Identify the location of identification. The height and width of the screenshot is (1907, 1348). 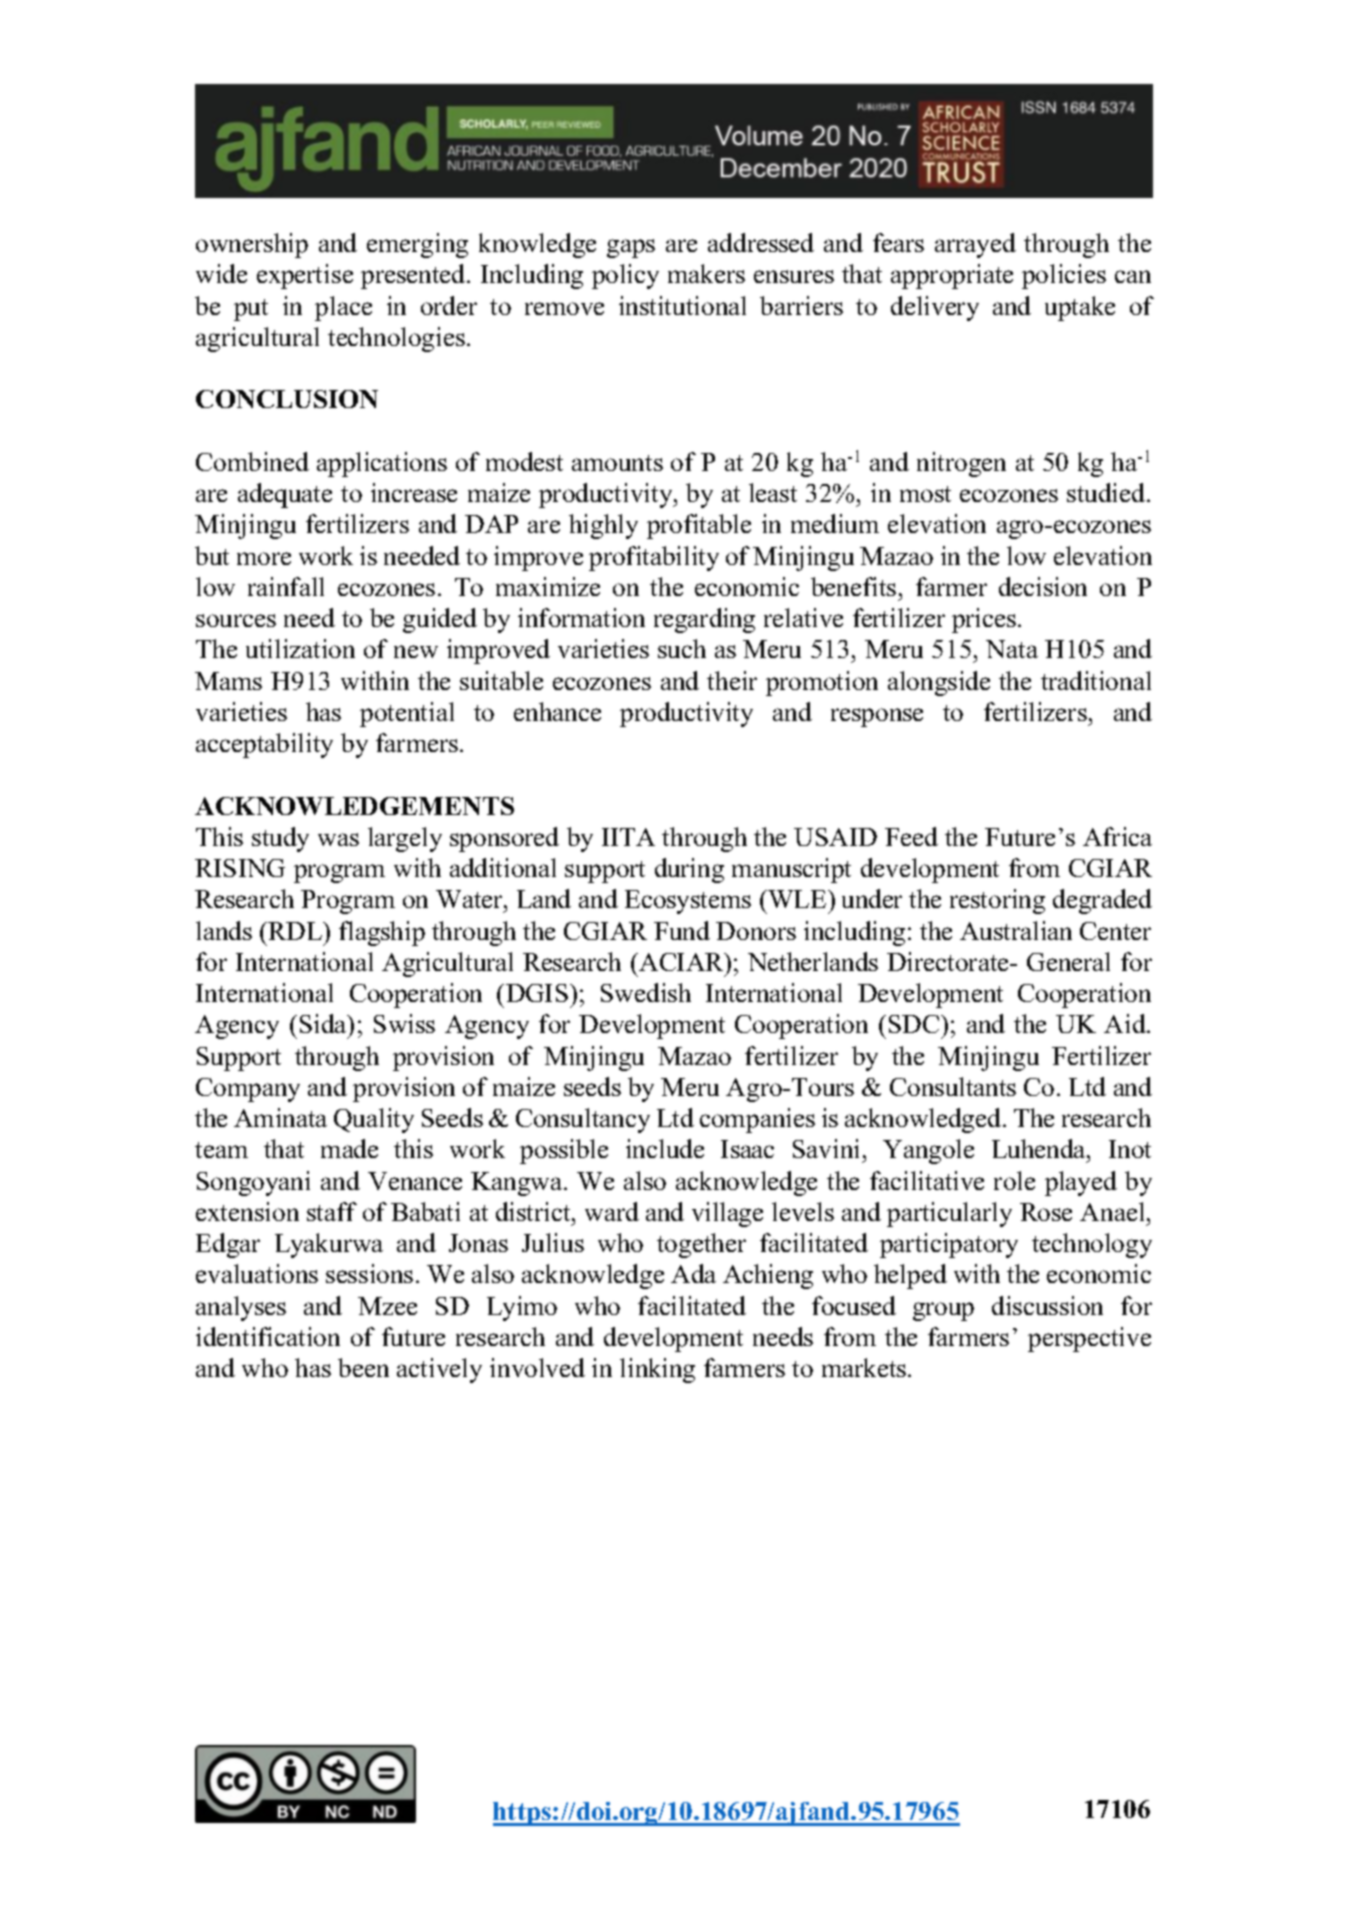
(268, 1336).
